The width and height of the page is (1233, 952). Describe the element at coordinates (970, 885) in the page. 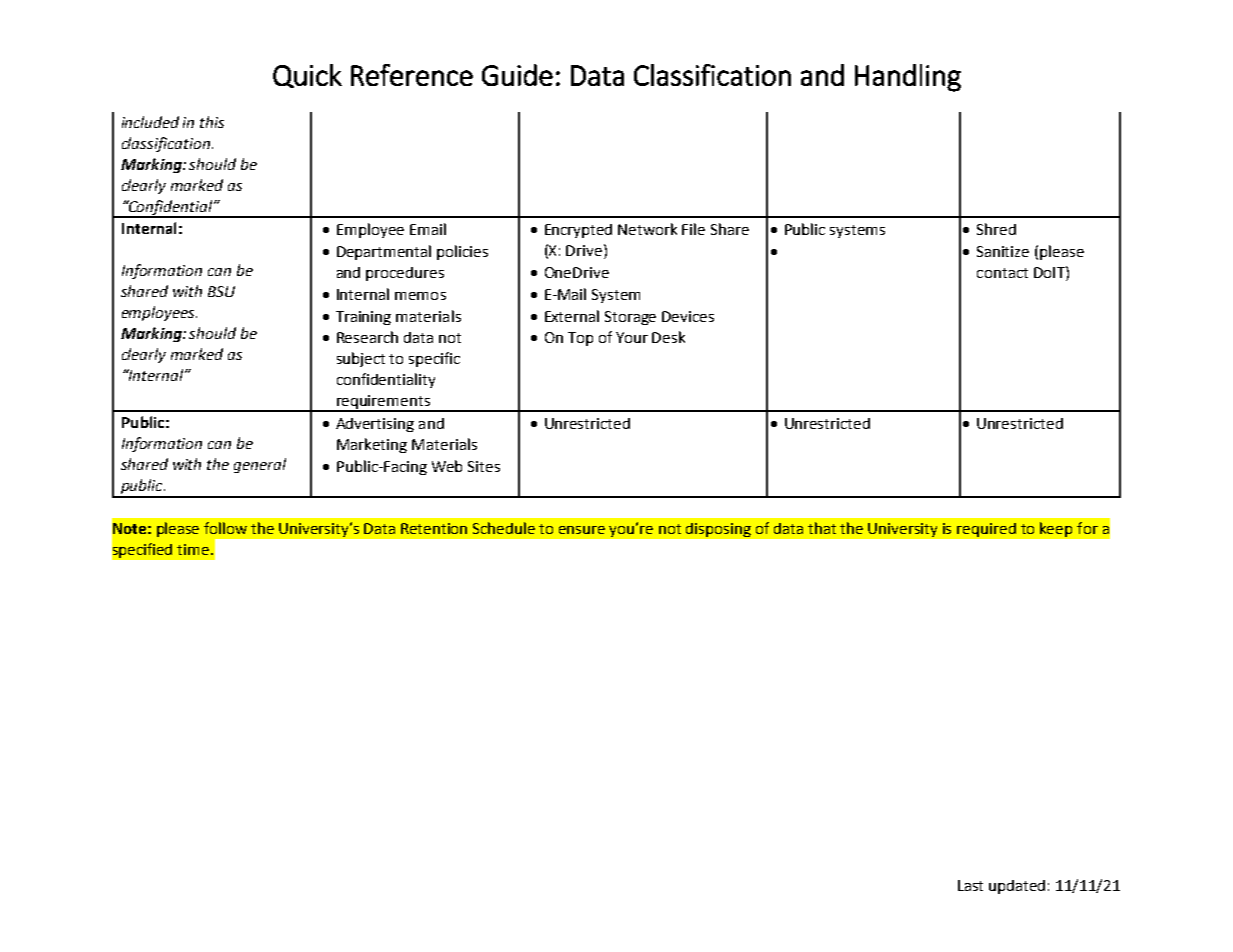

I see `Last` at that location.
